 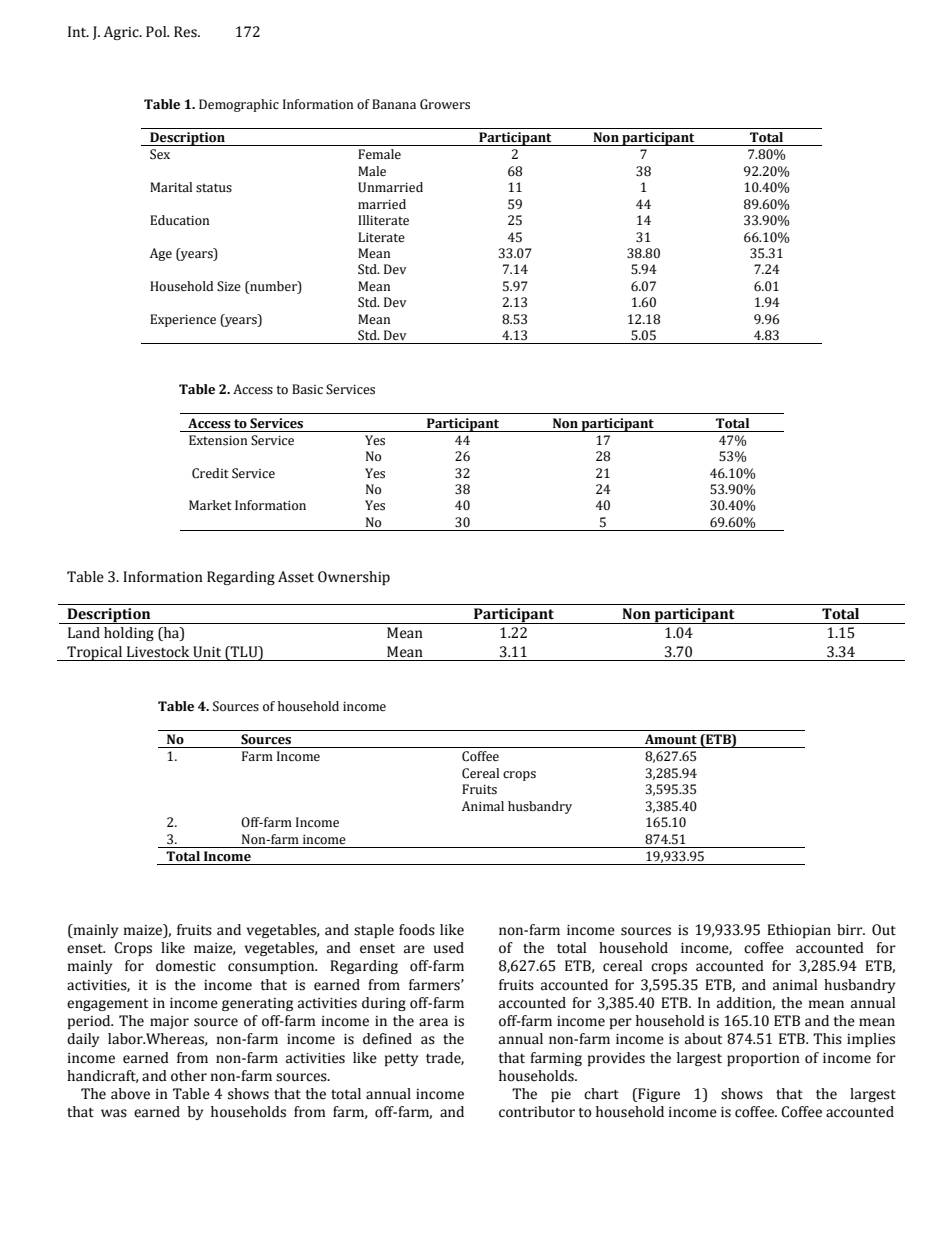 What do you see at coordinates (186, 32) in the document?
I see `Res` at bounding box center [186, 32].
